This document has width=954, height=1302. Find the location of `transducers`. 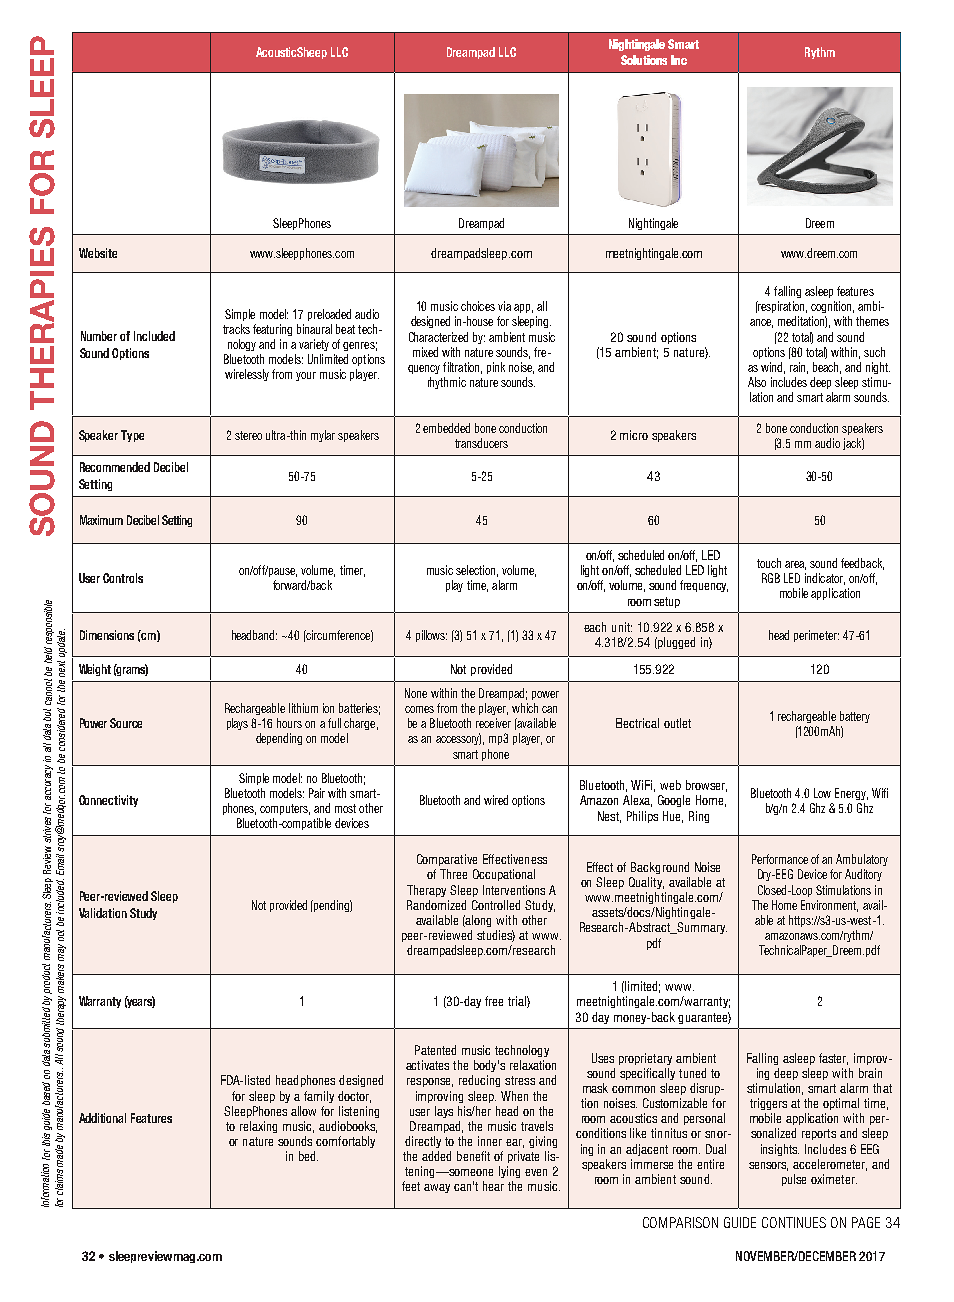

transducers is located at coordinates (481, 443).
